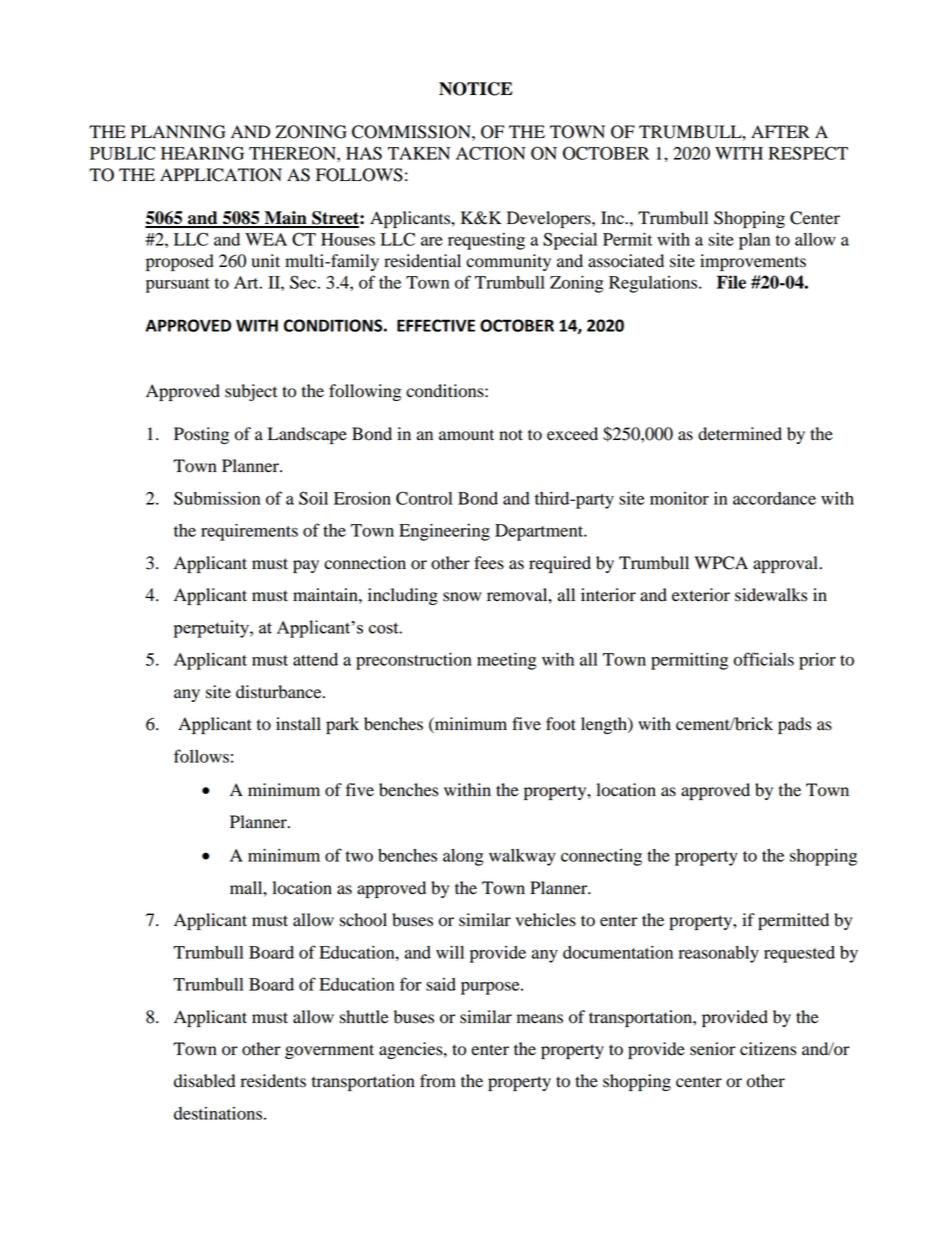 The height and width of the screenshot is (1233, 952). Describe the element at coordinates (204, 1081) in the screenshot. I see `disabled` at that location.
